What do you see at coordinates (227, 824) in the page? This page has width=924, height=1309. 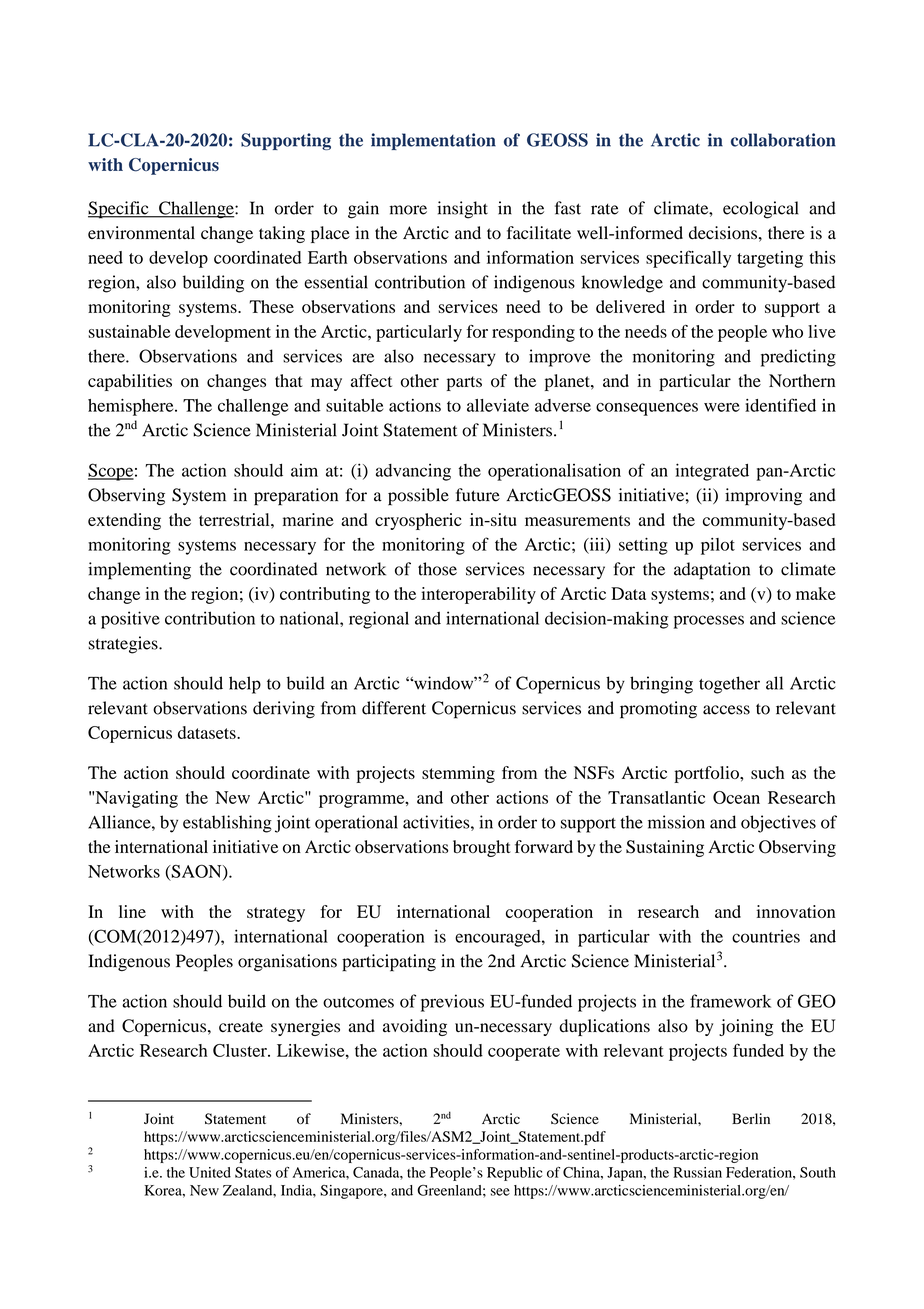 I see `establishing` at bounding box center [227, 824].
